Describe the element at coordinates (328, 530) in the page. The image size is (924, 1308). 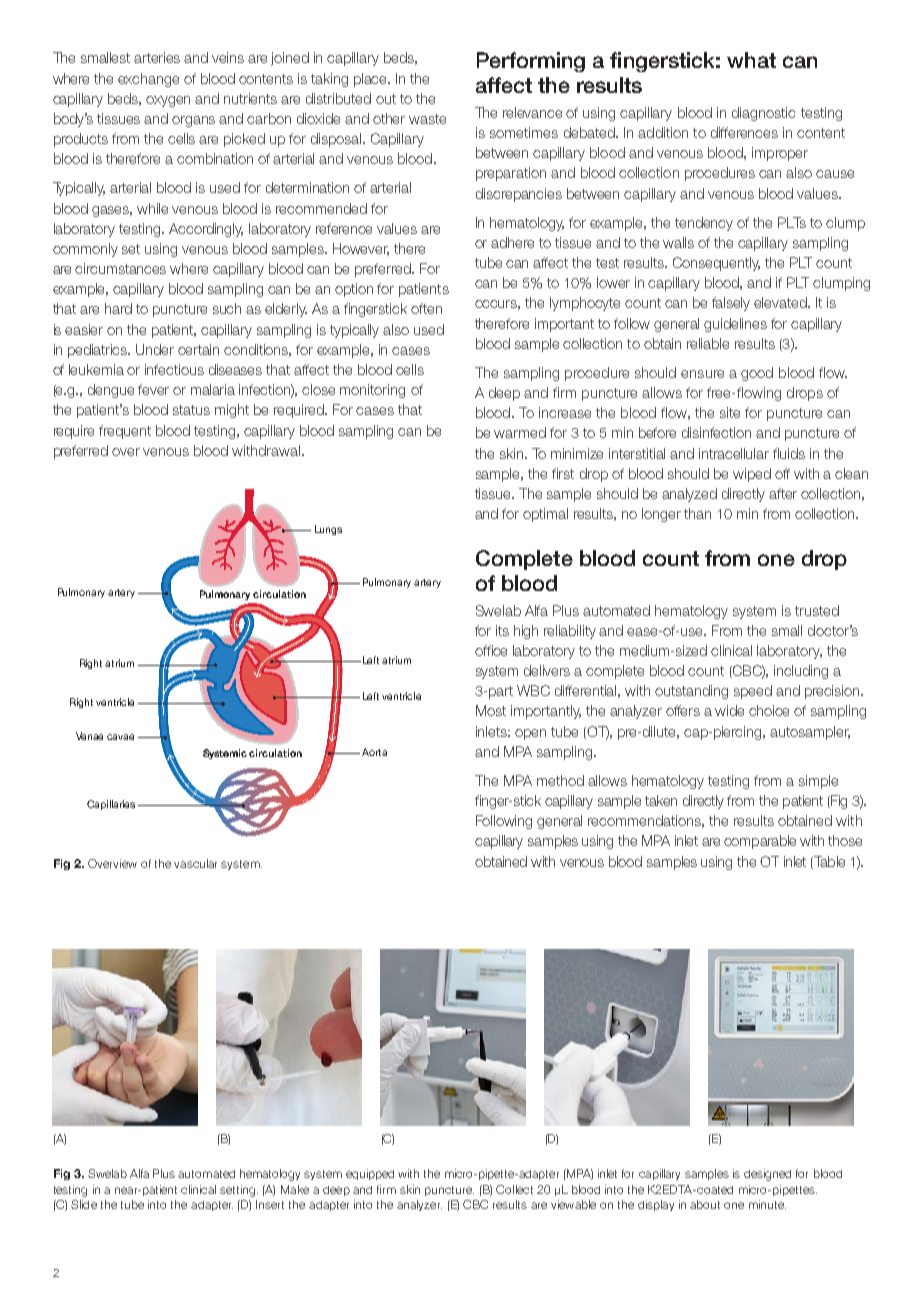
I see `Lungs` at that location.
